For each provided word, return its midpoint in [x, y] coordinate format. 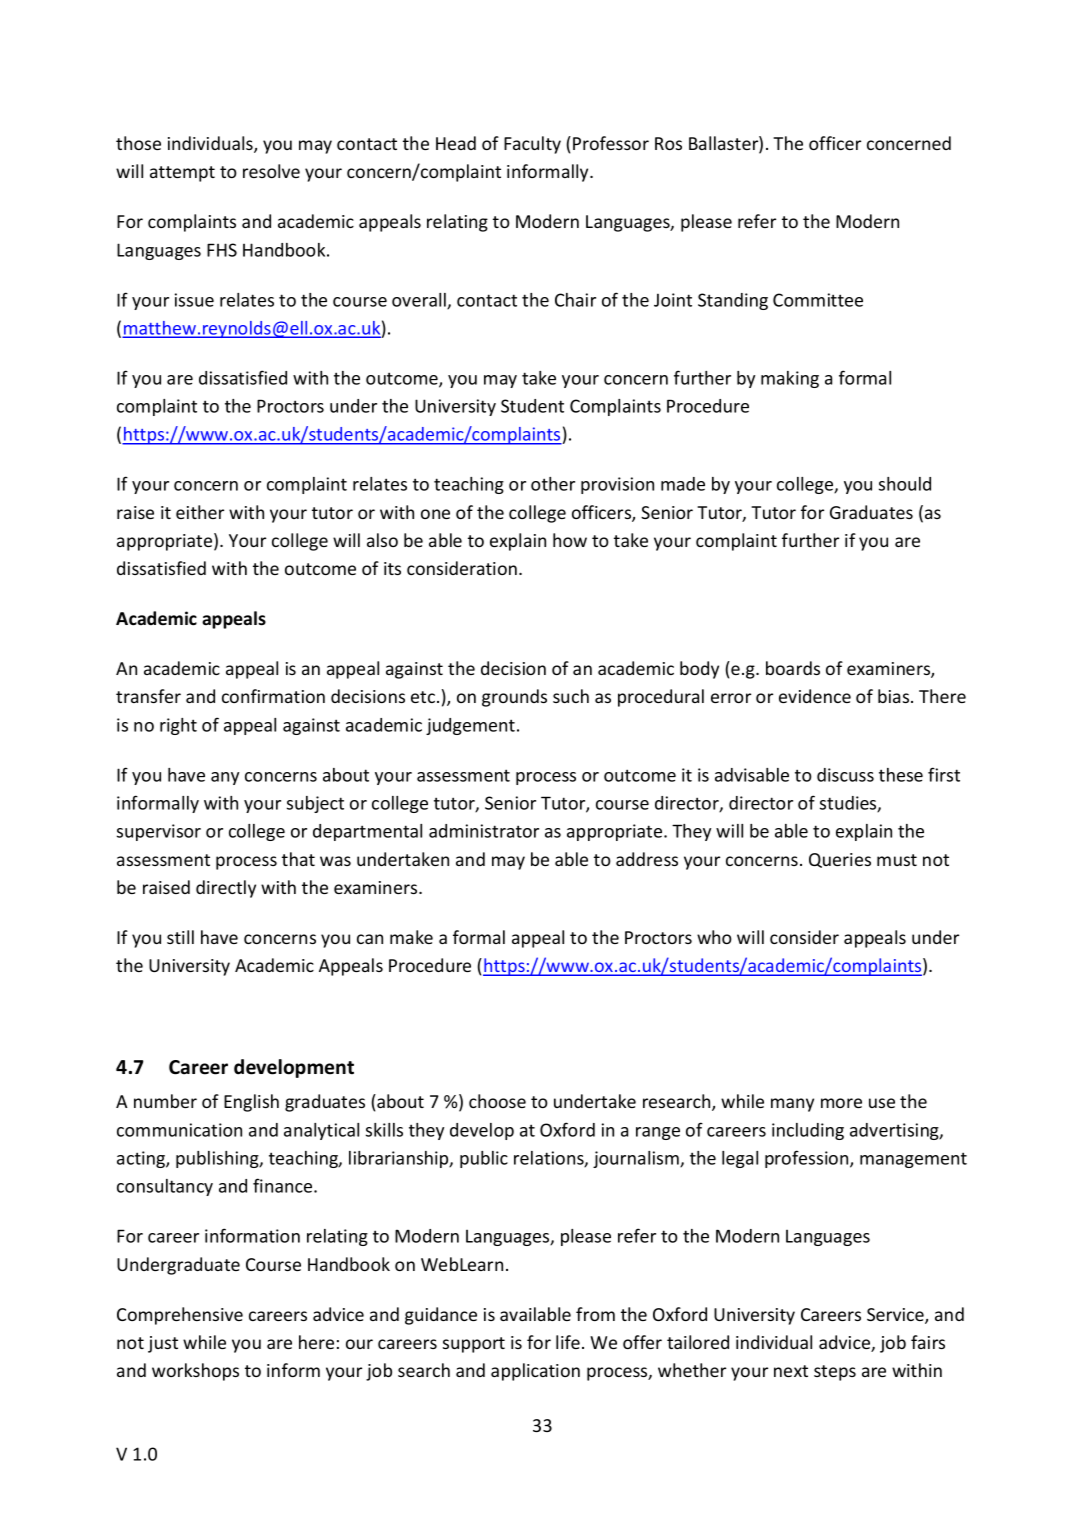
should [905, 484]
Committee [818, 300]
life [568, 1342]
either [200, 512]
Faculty [532, 145]
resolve [271, 171]
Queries [840, 860]
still [180, 937]
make [411, 937]
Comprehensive [180, 1316]
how [570, 540]
